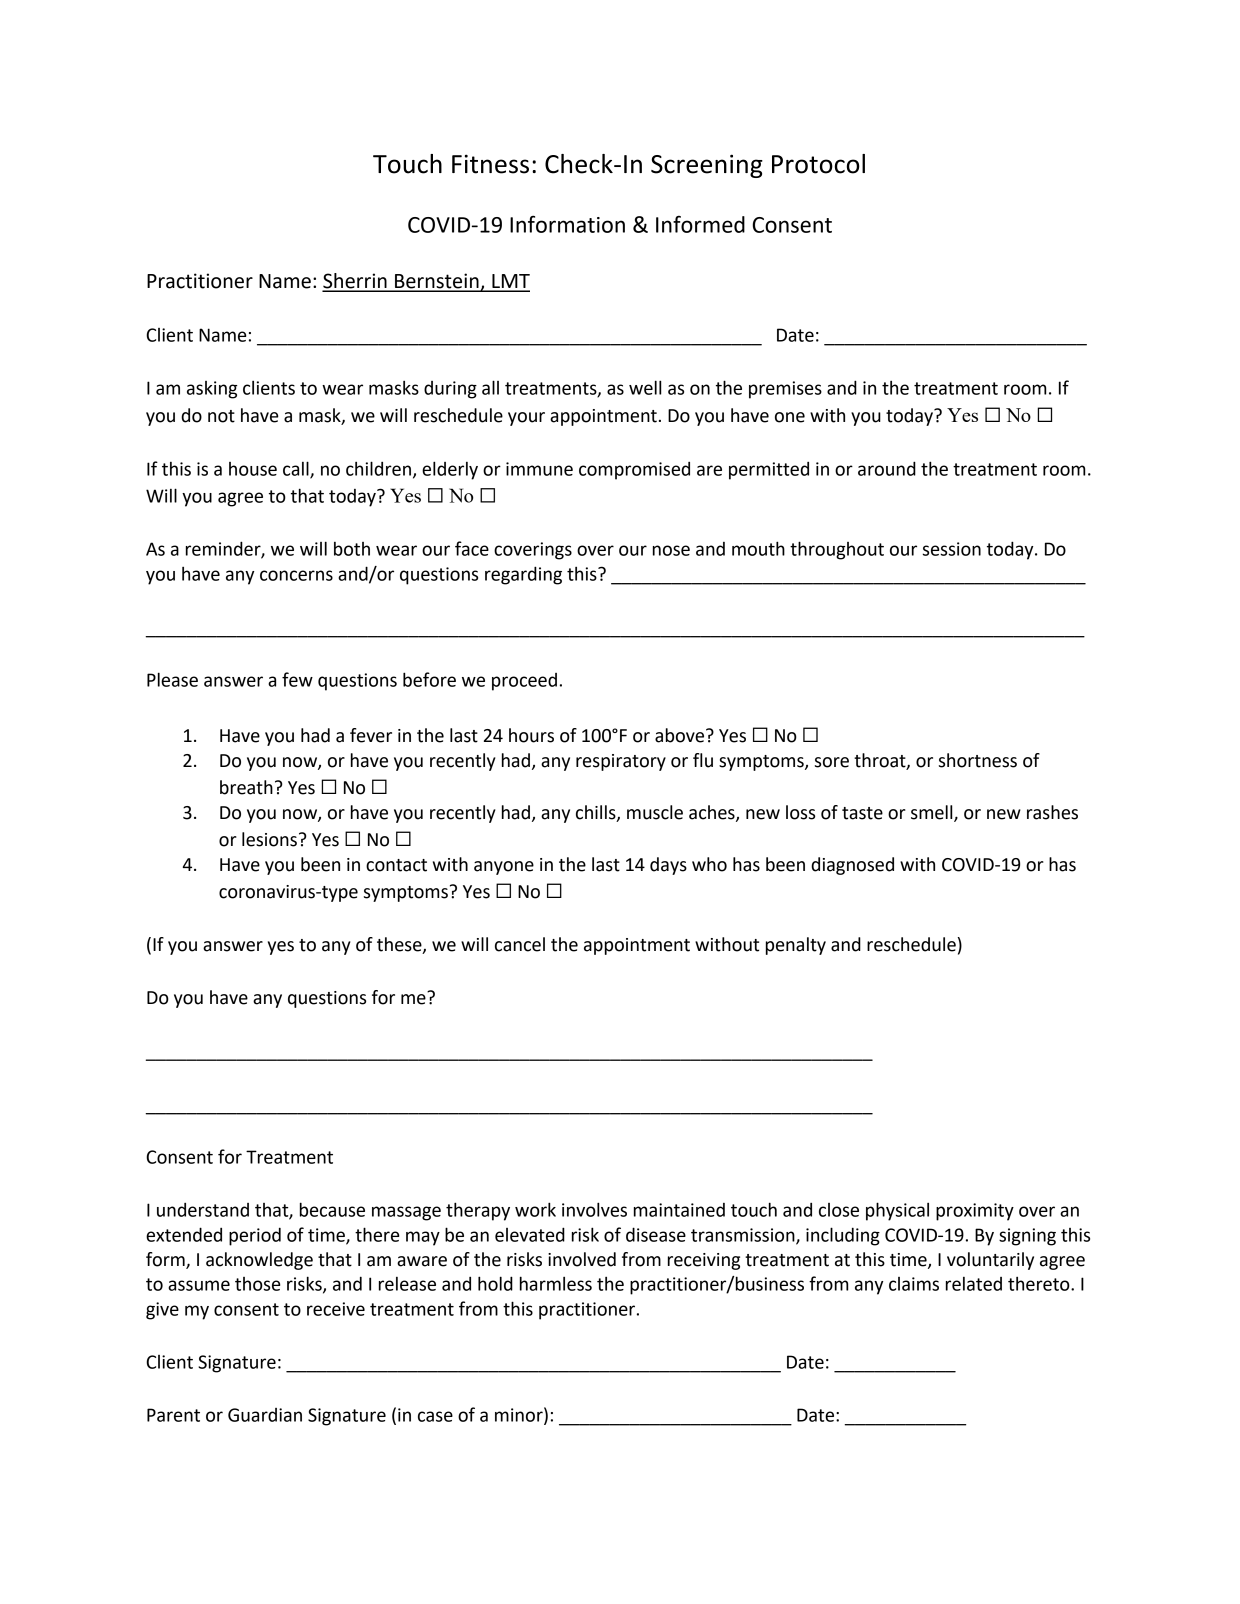 The width and height of the page is (1240, 1604). Describe the element at coordinates (523, 575) in the page. I see `regarding` at that location.
